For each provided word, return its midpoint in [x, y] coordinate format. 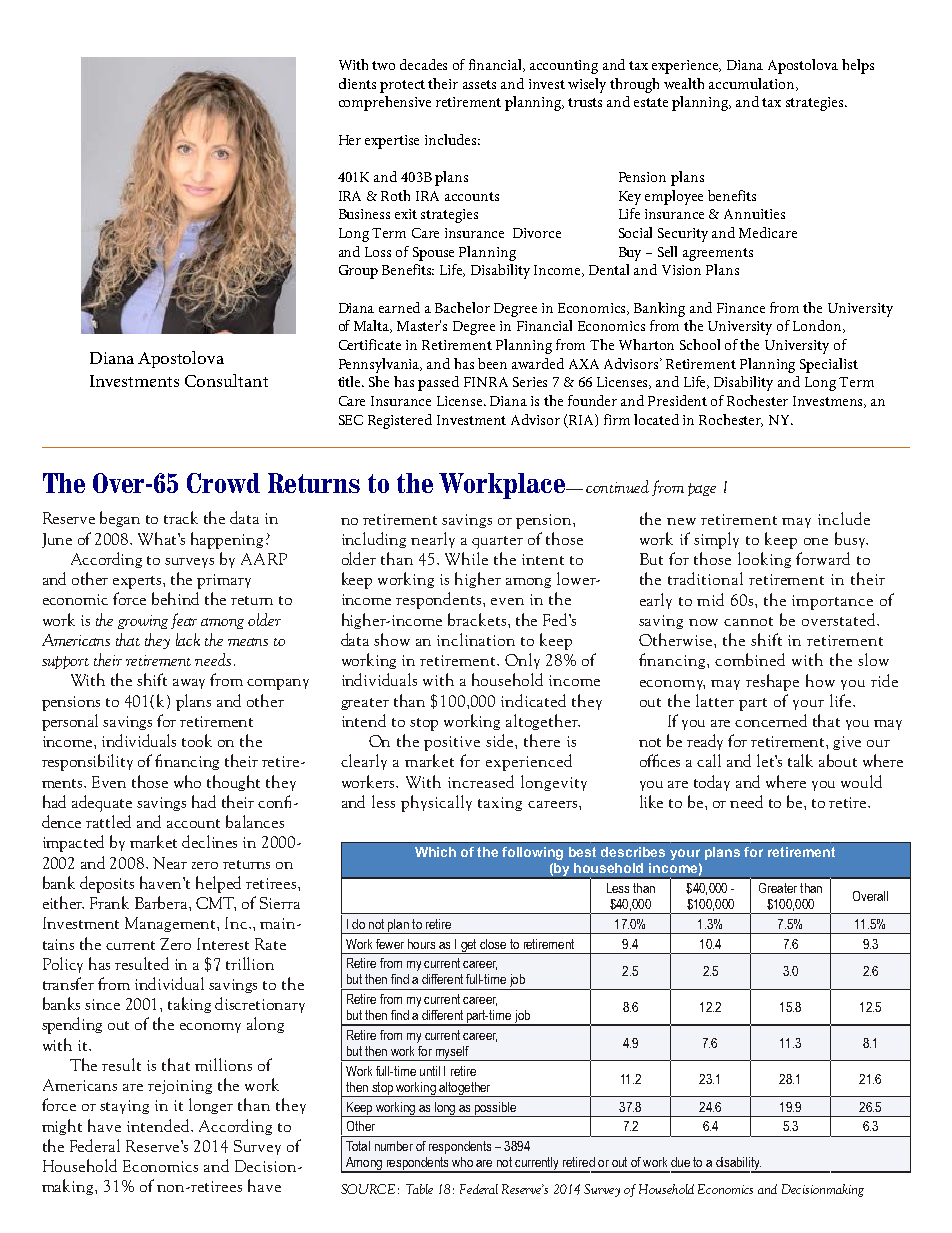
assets [479, 84]
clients [357, 83]
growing [143, 622]
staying [124, 1107]
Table [419, 1189]
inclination [476, 639]
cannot [748, 621]
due [680, 1162]
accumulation [753, 84]
